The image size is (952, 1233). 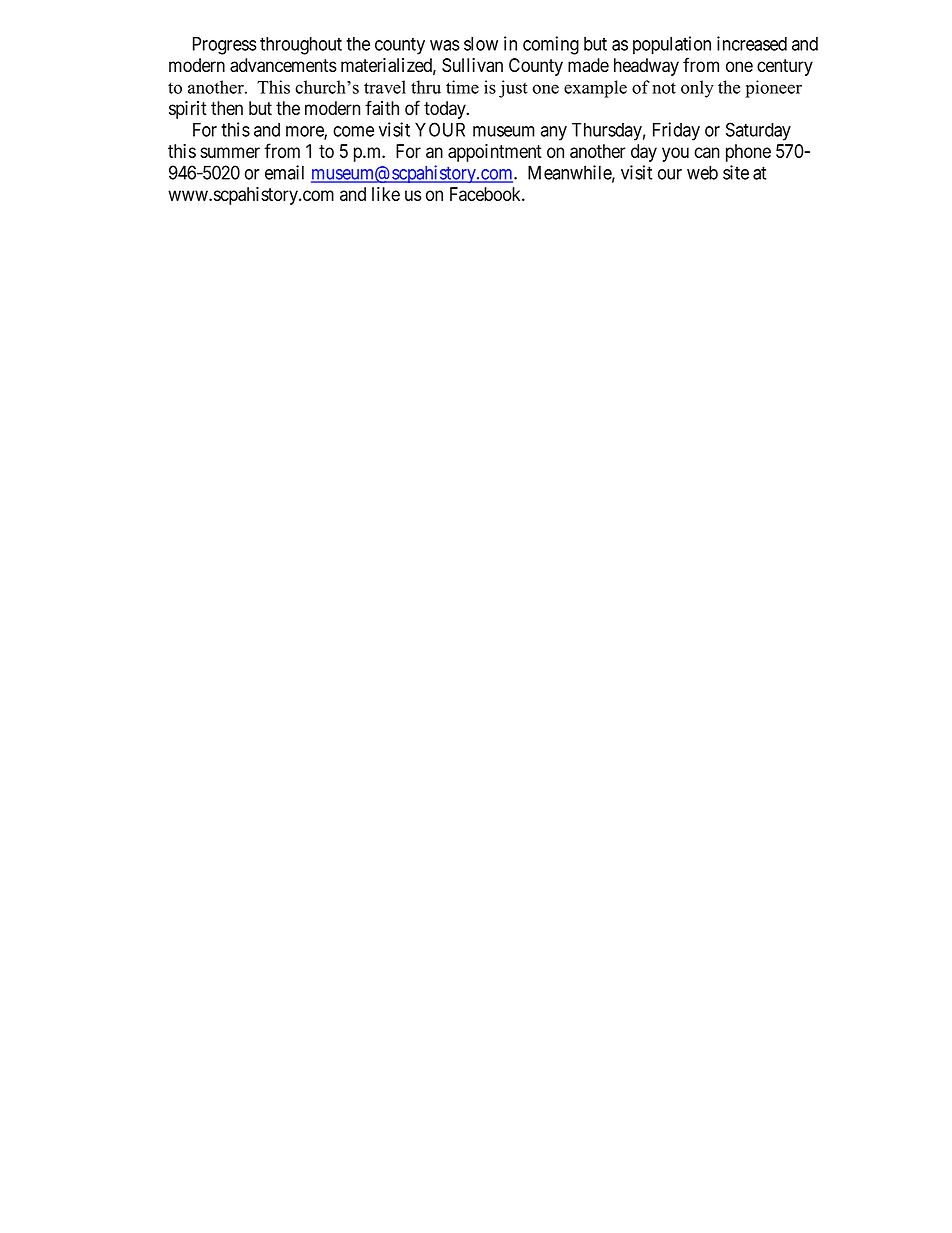 I want to click on travel, so click(x=385, y=87).
